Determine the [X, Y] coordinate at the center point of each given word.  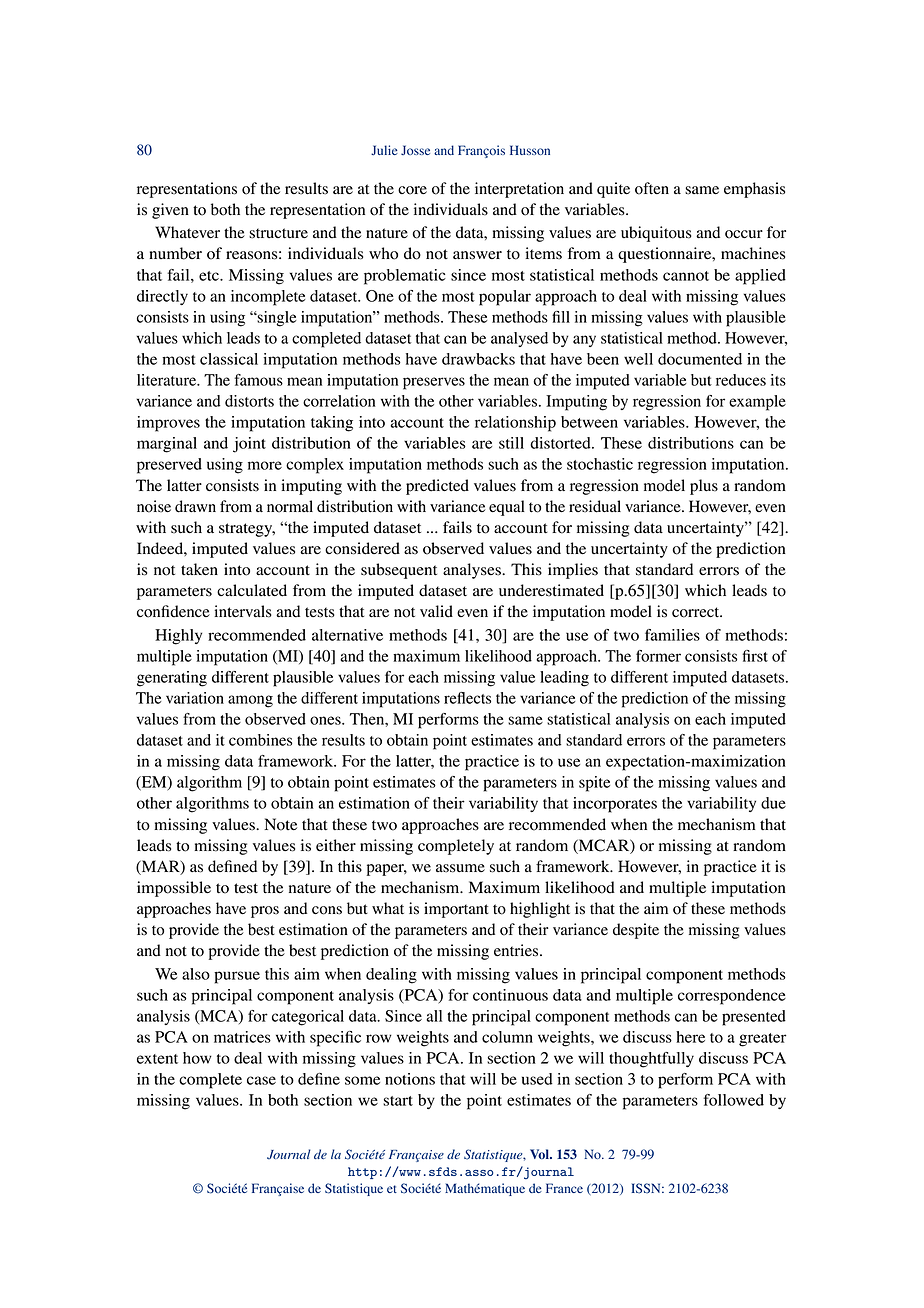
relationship [515, 424]
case [261, 1080]
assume [460, 868]
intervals [243, 611]
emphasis [754, 190]
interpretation [519, 190]
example [757, 403]
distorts [249, 401]
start [398, 1101]
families [672, 635]
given [170, 211]
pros [265, 912]
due [773, 803]
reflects [467, 698]
